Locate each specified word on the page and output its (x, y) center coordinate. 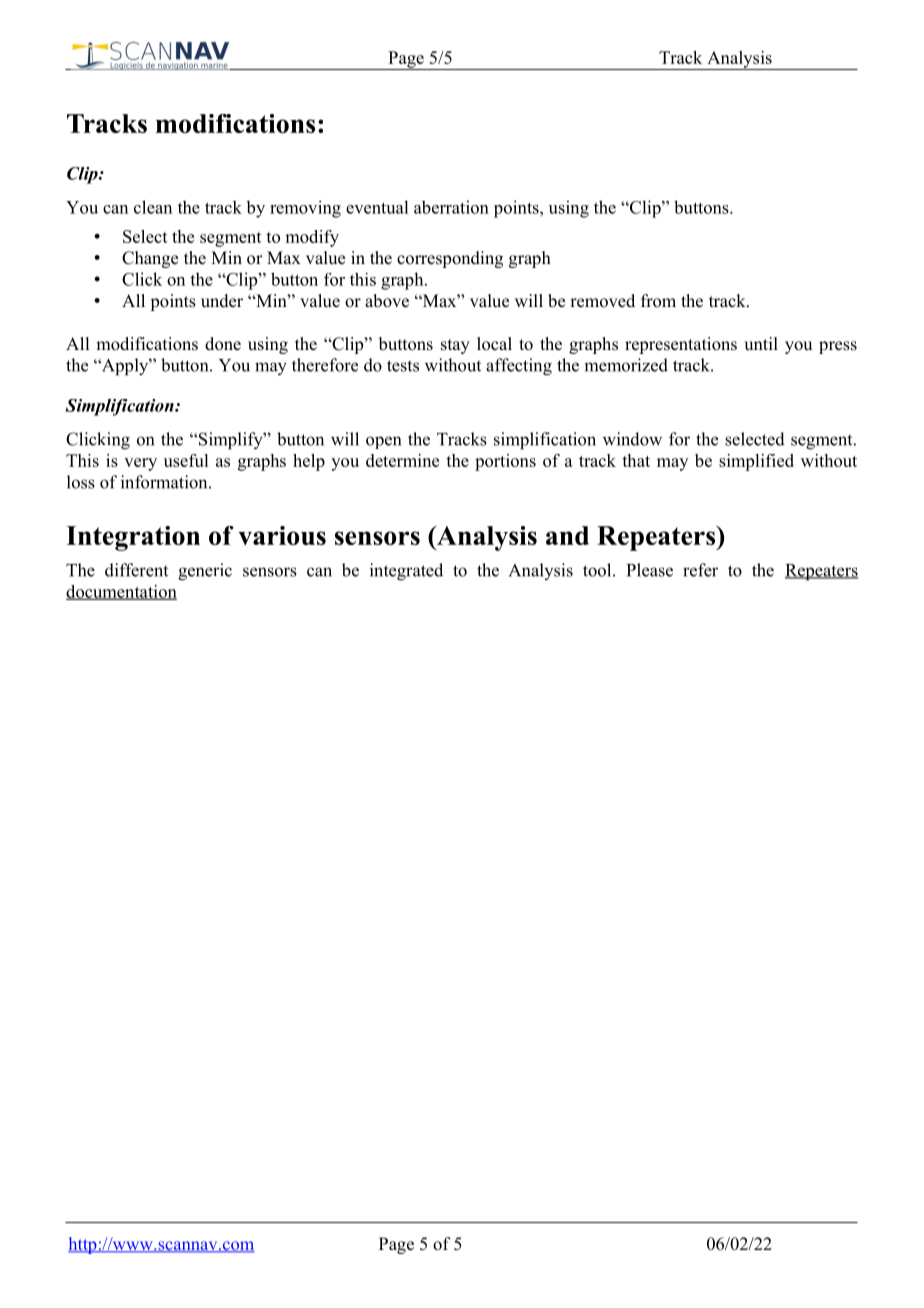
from (658, 301)
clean (153, 207)
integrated (406, 572)
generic (205, 572)
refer (700, 570)
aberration (451, 207)
